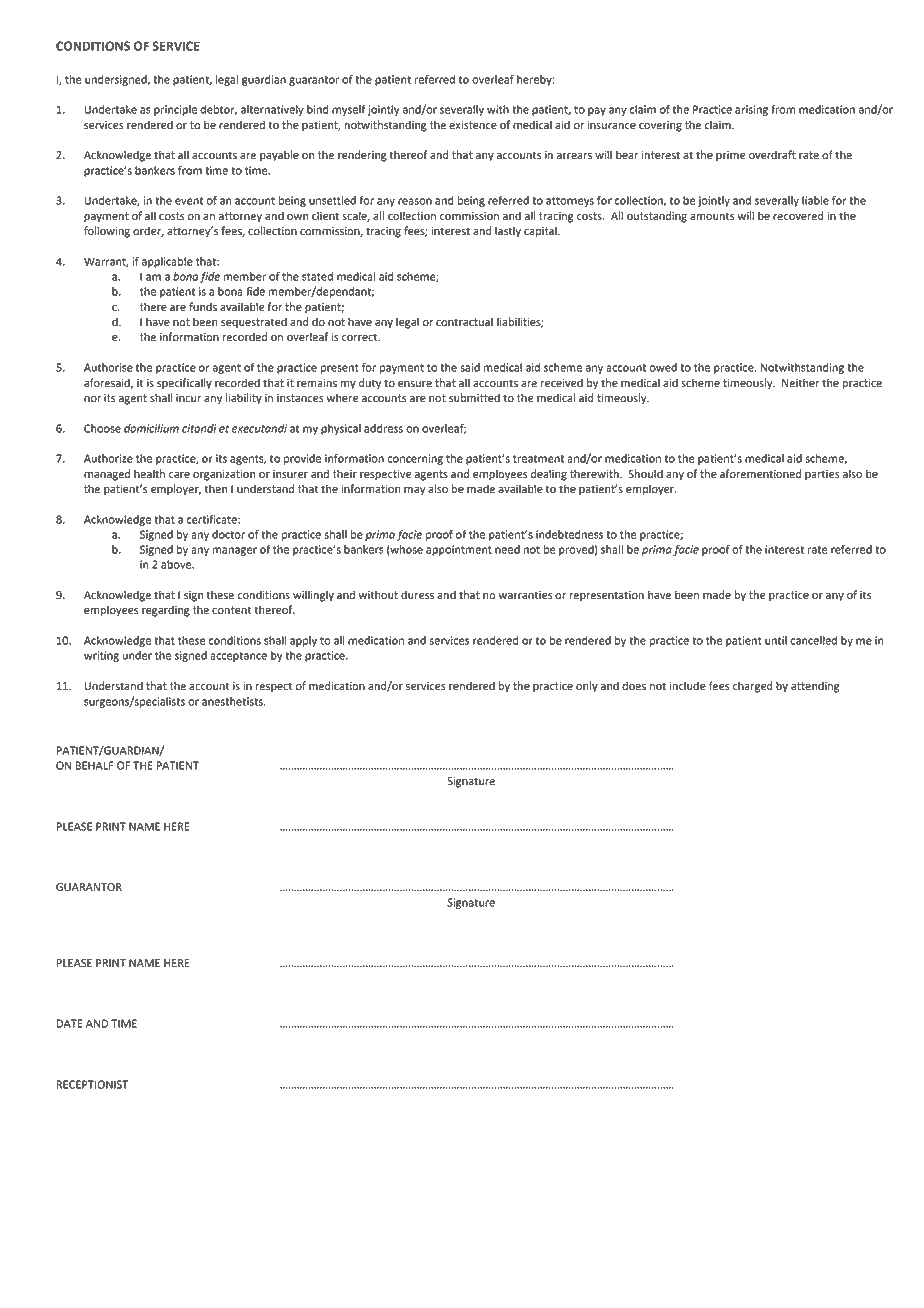 The width and height of the screenshot is (924, 1308). I want to click on regarding, so click(166, 611).
